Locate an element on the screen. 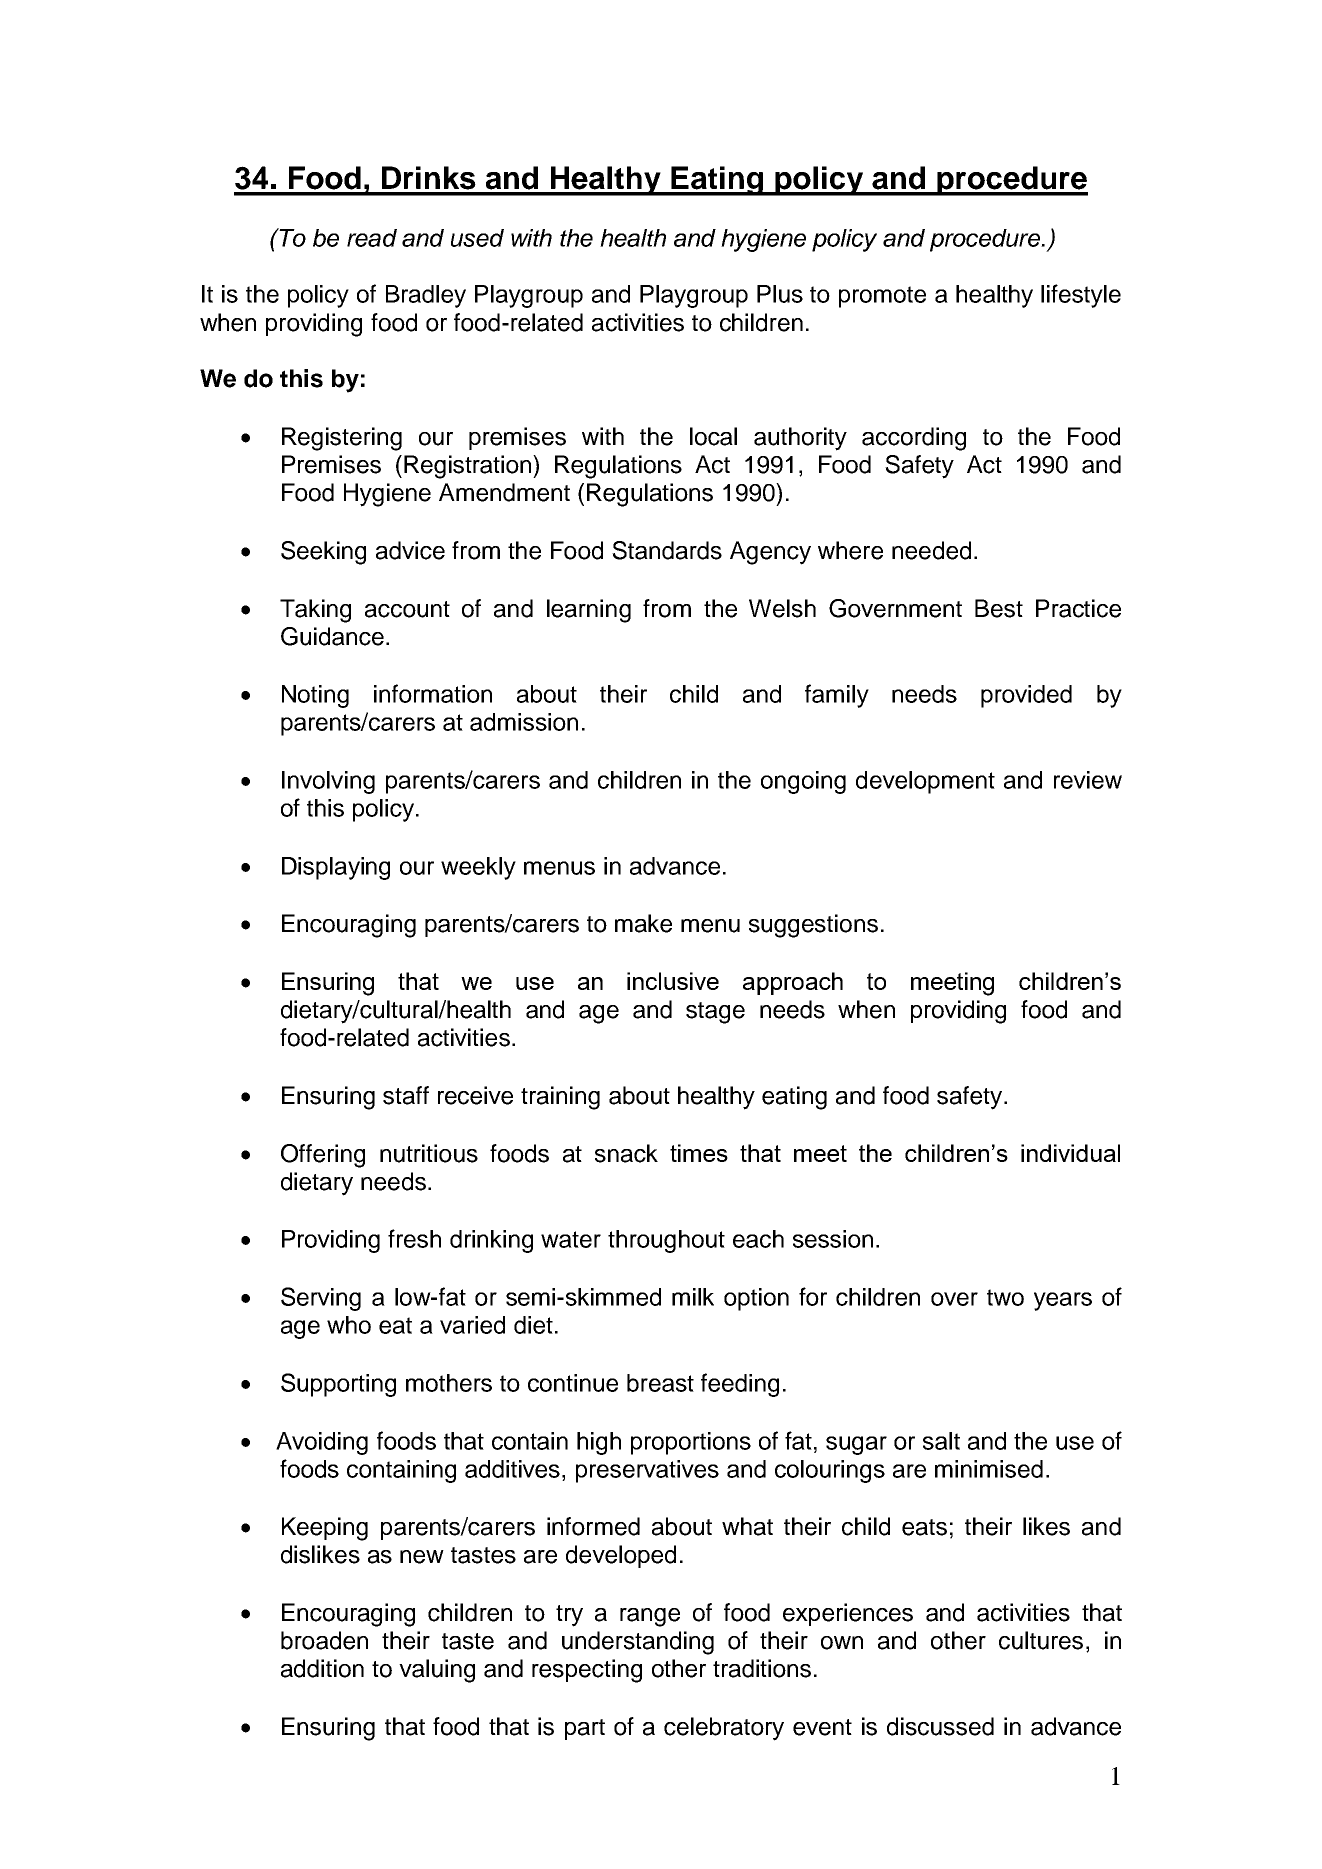 This screenshot has width=1322, height=1869. valuing is located at coordinates (437, 1671).
